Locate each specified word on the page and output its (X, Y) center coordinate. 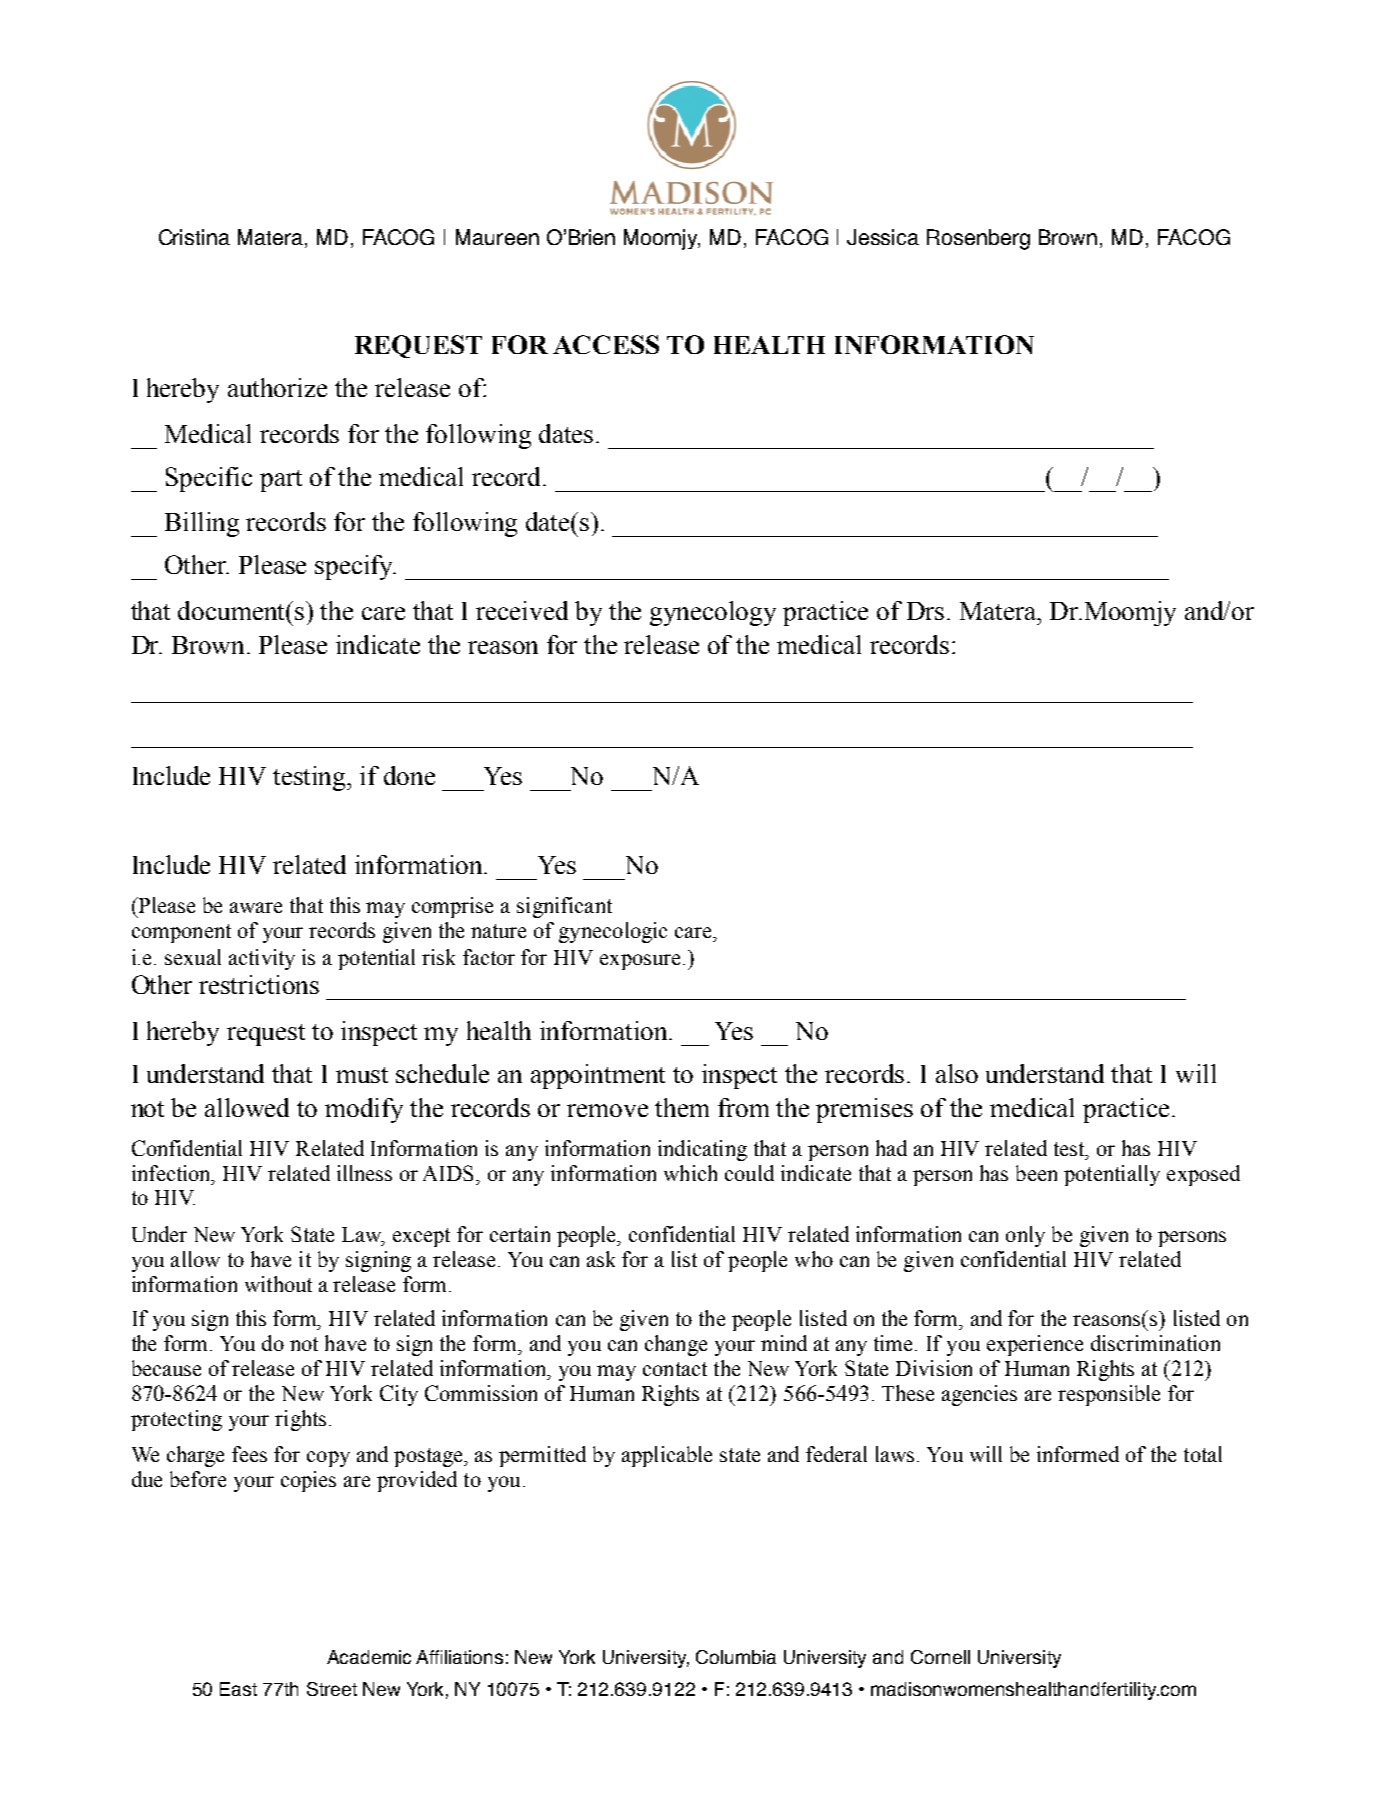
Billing (202, 524)
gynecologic (613, 932)
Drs (925, 611)
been (1036, 1173)
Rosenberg (978, 239)
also (957, 1073)
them (682, 1107)
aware (256, 907)
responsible (1109, 1395)
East (238, 1689)
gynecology (713, 613)
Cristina (194, 237)
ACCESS (606, 344)
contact (675, 1369)
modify (364, 1110)
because (166, 1368)
